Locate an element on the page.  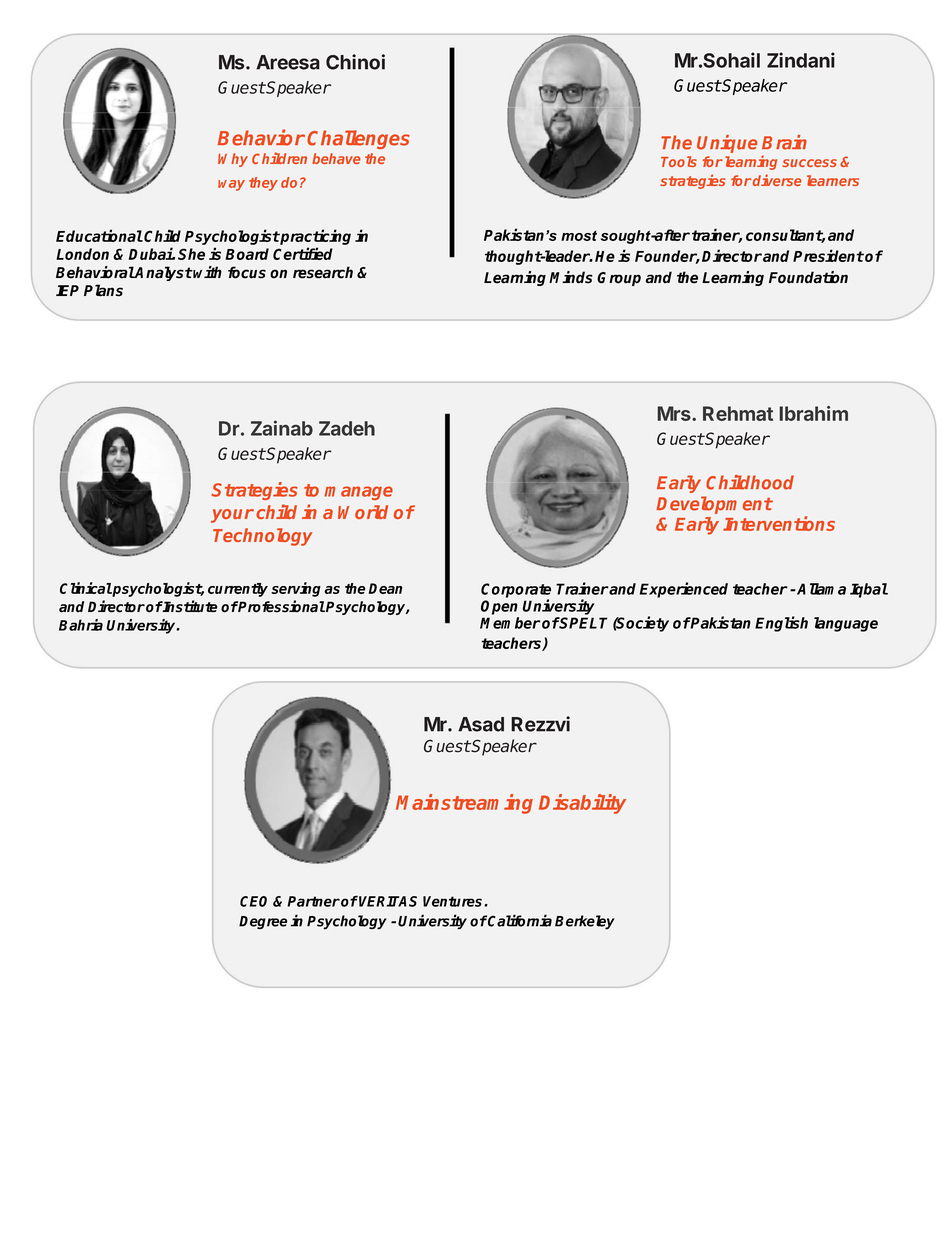
Ibrahim is located at coordinates (813, 413).
